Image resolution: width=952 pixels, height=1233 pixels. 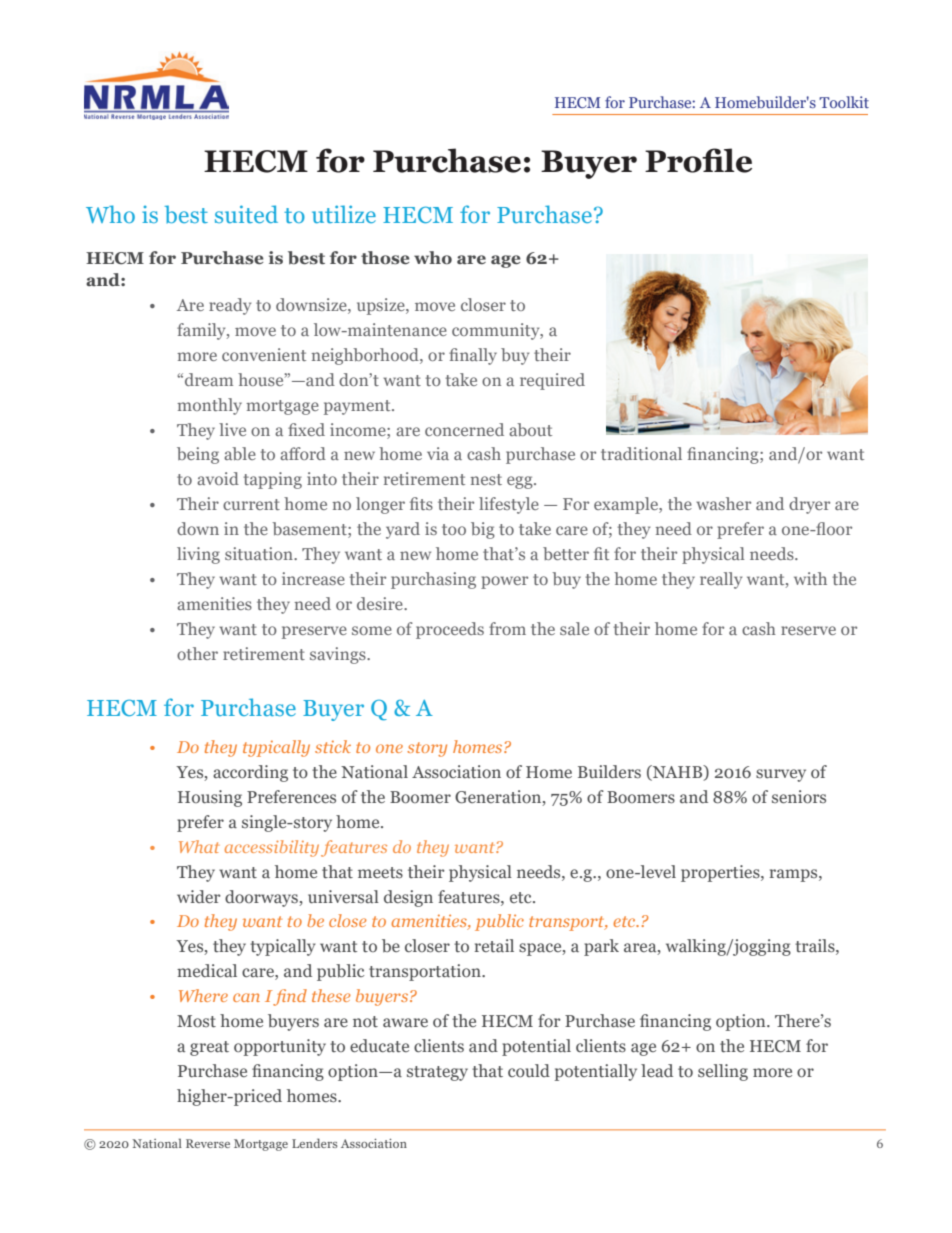 I want to click on convenient, so click(x=264, y=354).
